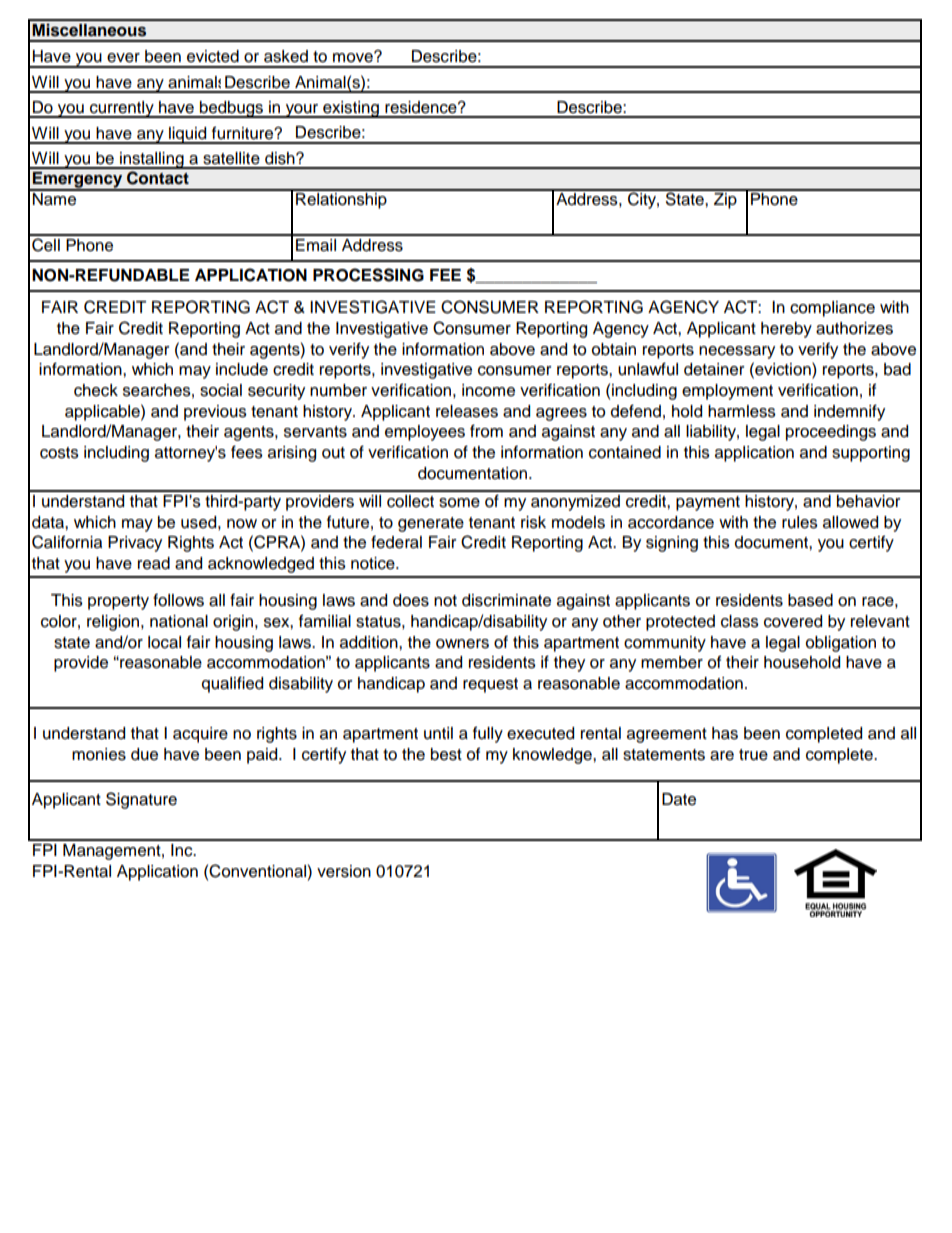 Image resolution: width=952 pixels, height=1233 pixels. Describe the element at coordinates (841, 644) in the page. I see `obligation` at that location.
